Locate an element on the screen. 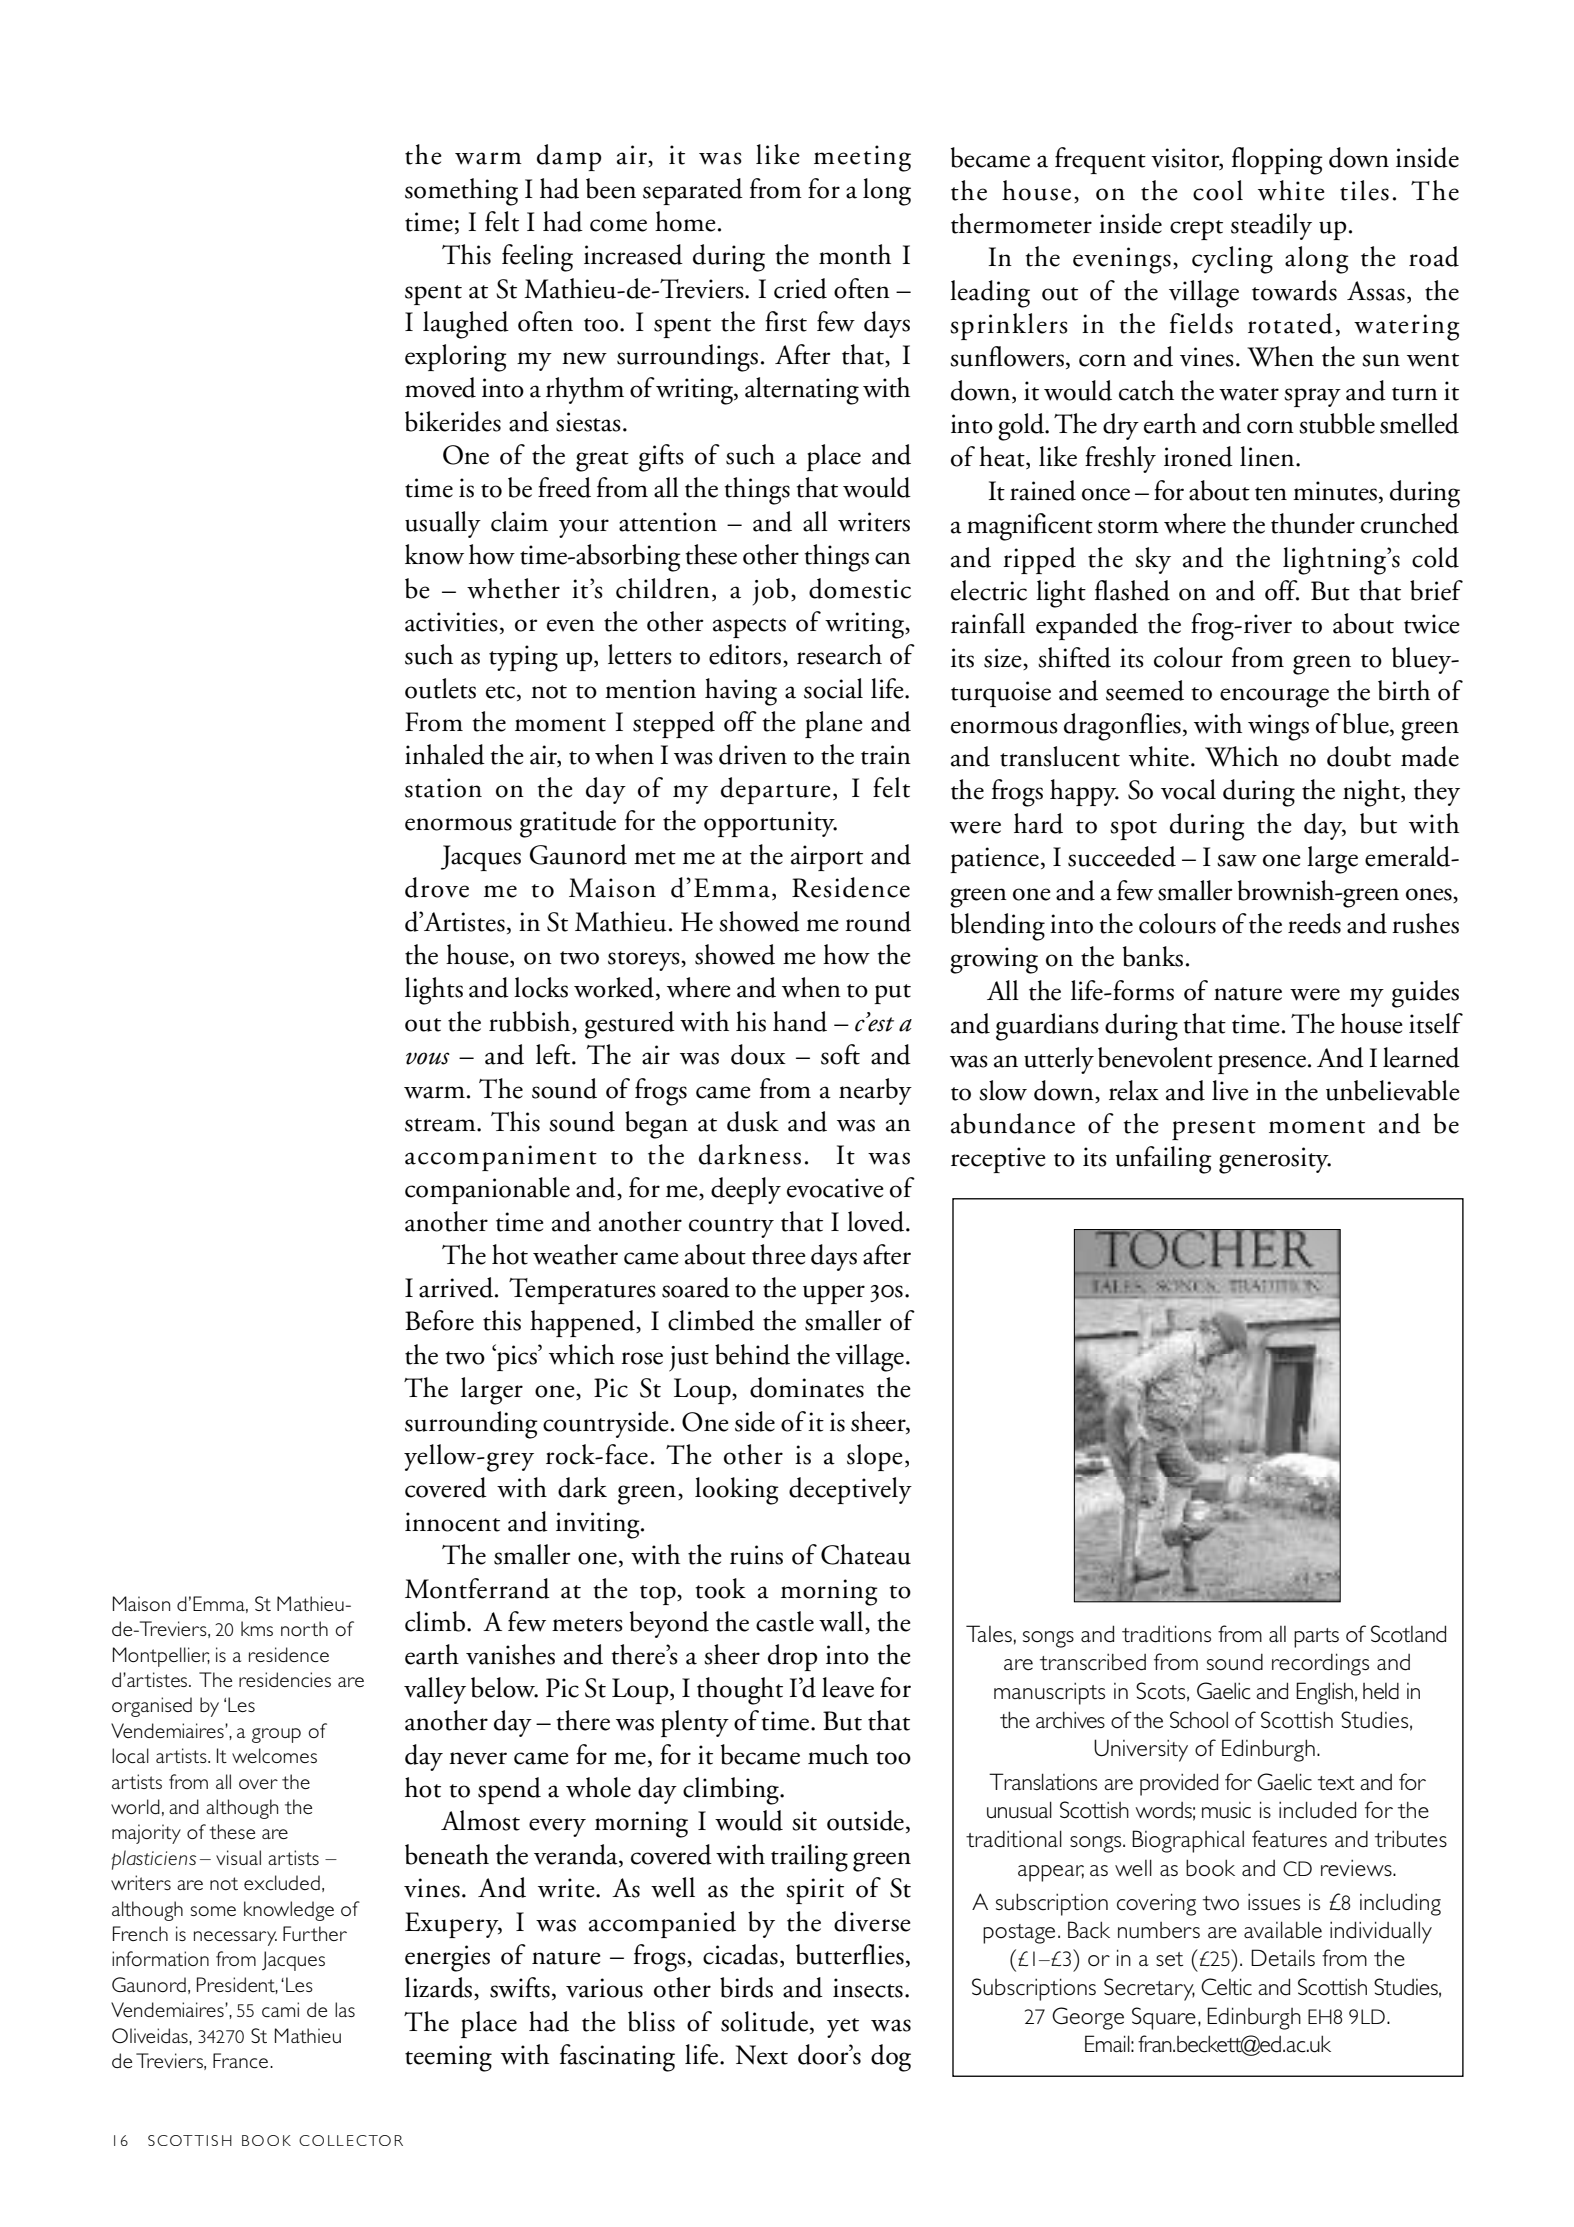  steadily is located at coordinates (1271, 226).
